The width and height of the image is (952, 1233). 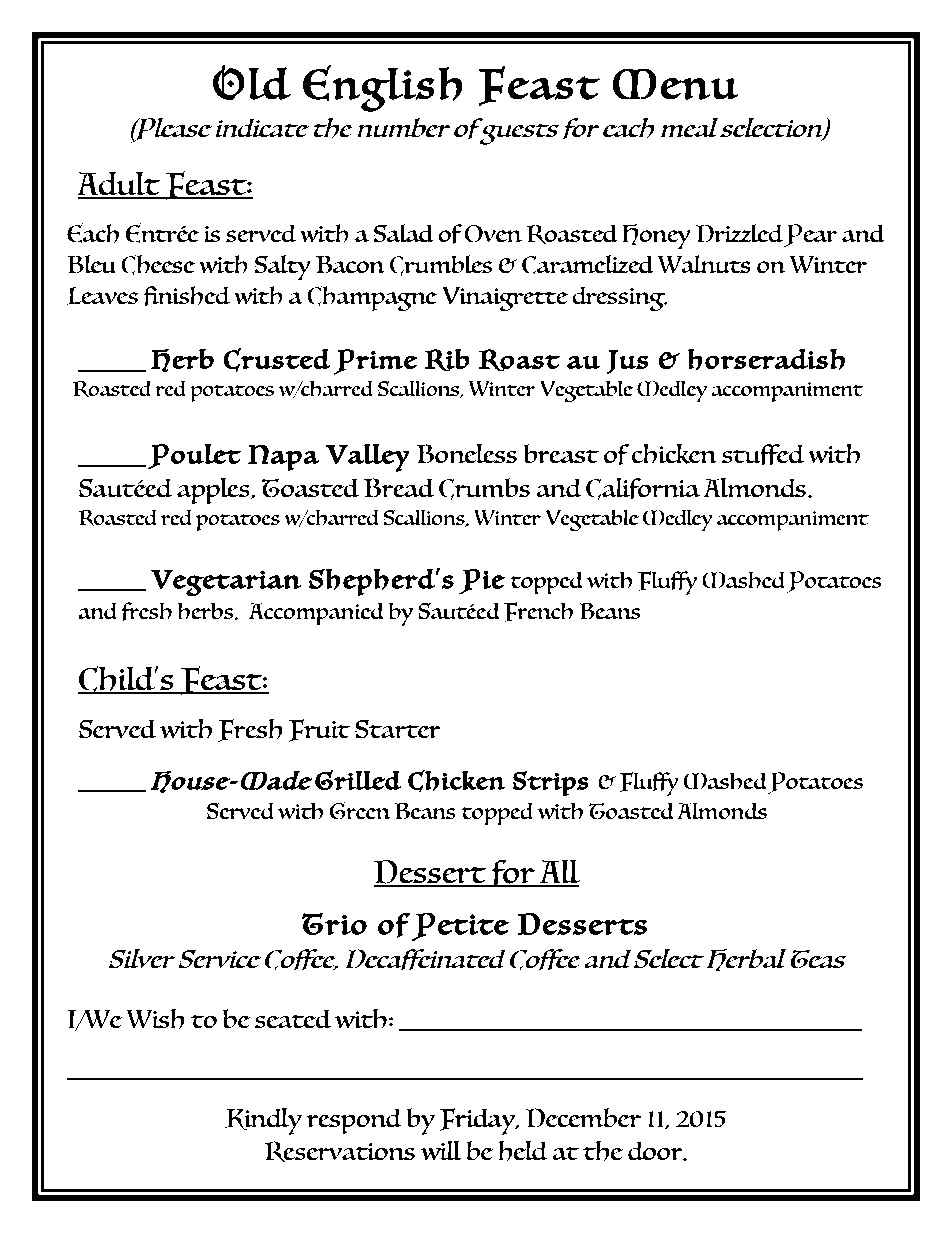 What do you see at coordinates (466, 454) in the image?
I see `Boneless` at bounding box center [466, 454].
